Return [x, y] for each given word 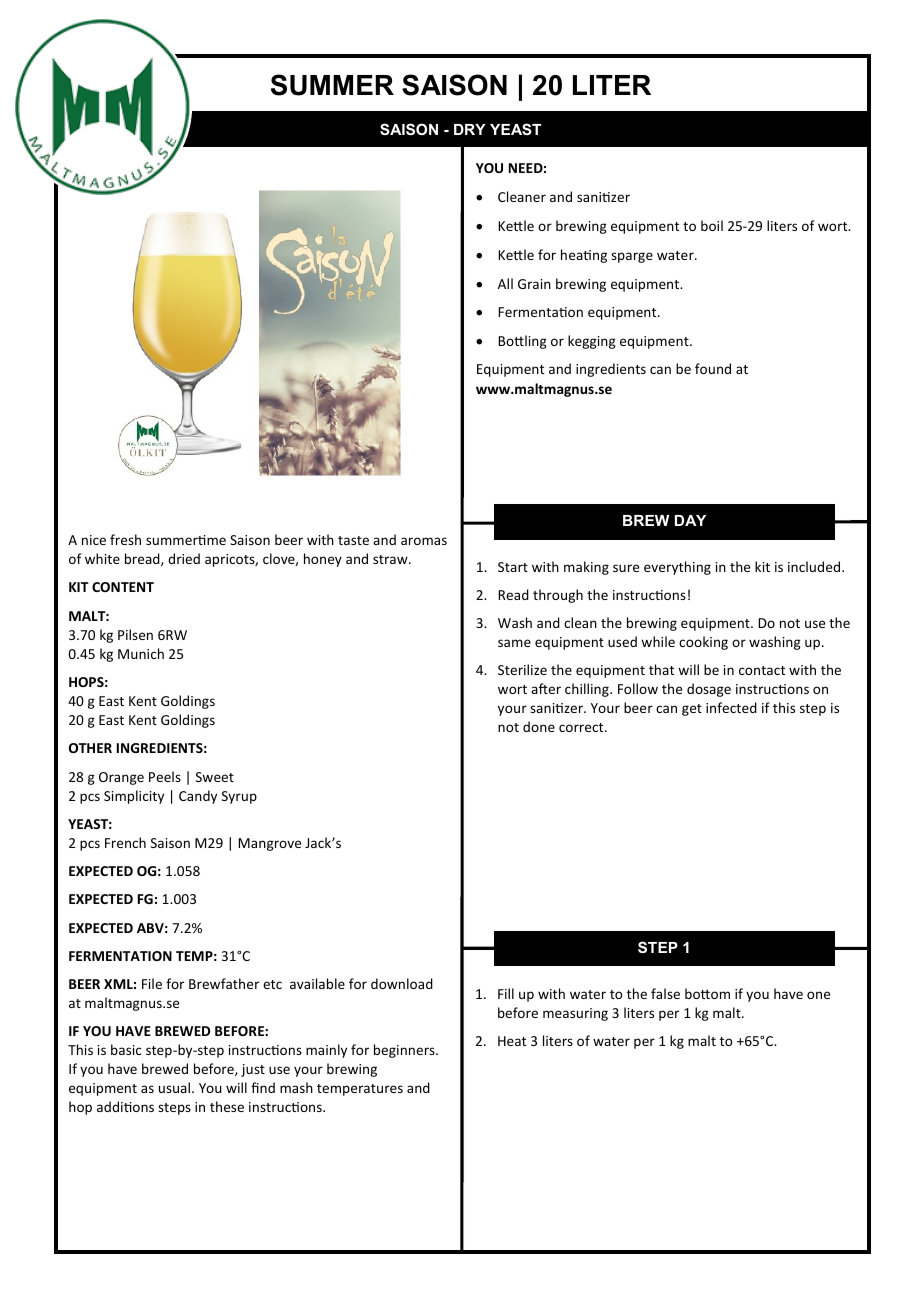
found [713, 368]
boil [712, 225]
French [125, 842]
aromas [424, 541]
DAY [690, 520]
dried [184, 558]
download [402, 983]
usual [174, 1087]
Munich [141, 653]
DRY [470, 129]
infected [731, 707]
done [539, 726]
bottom [707, 993]
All [505, 283]
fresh [125, 539]
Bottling [522, 342]
